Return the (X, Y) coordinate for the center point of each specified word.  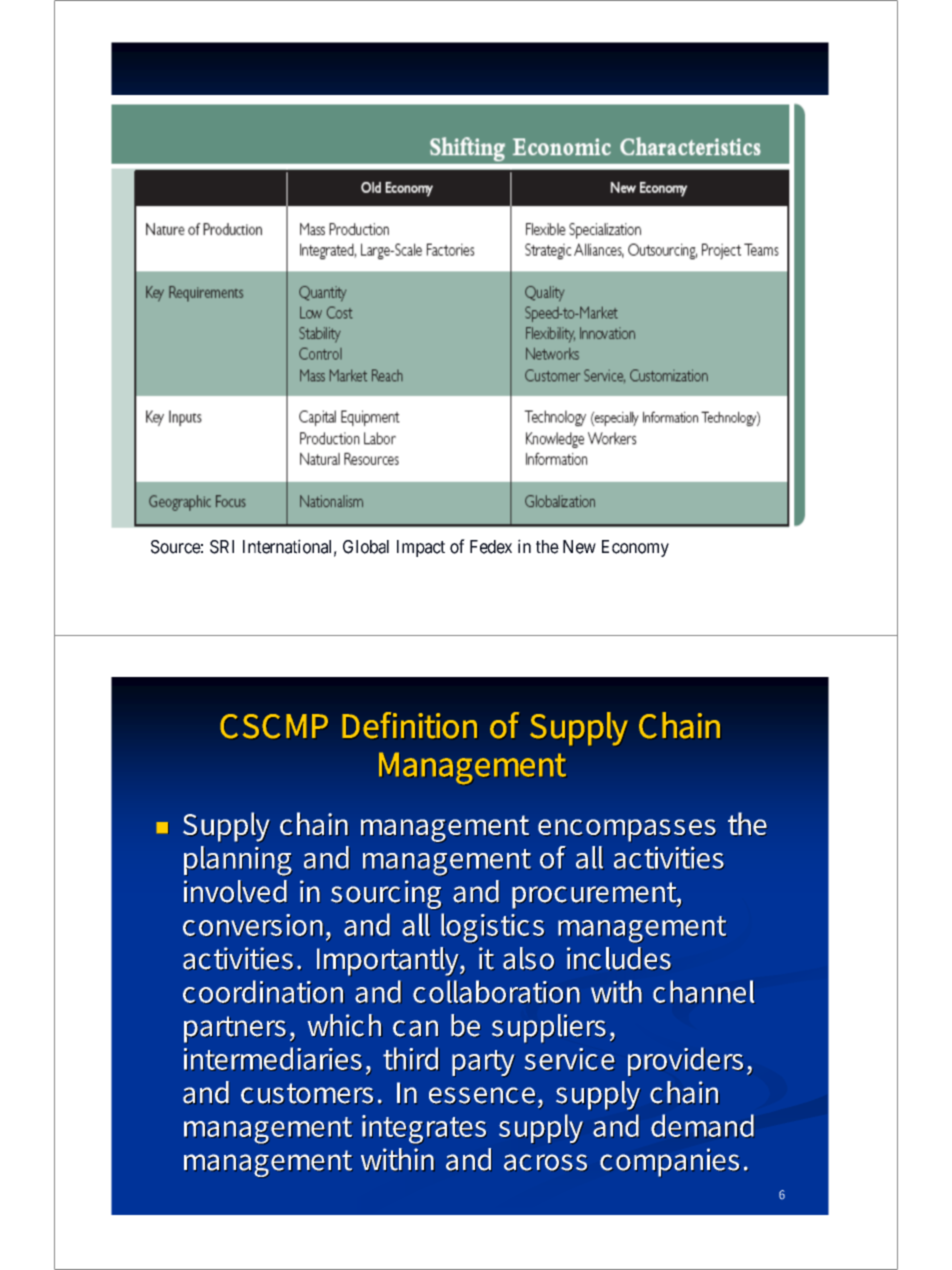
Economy (635, 548)
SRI (222, 547)
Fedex (491, 547)
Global (366, 547)
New (579, 547)
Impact (421, 548)
